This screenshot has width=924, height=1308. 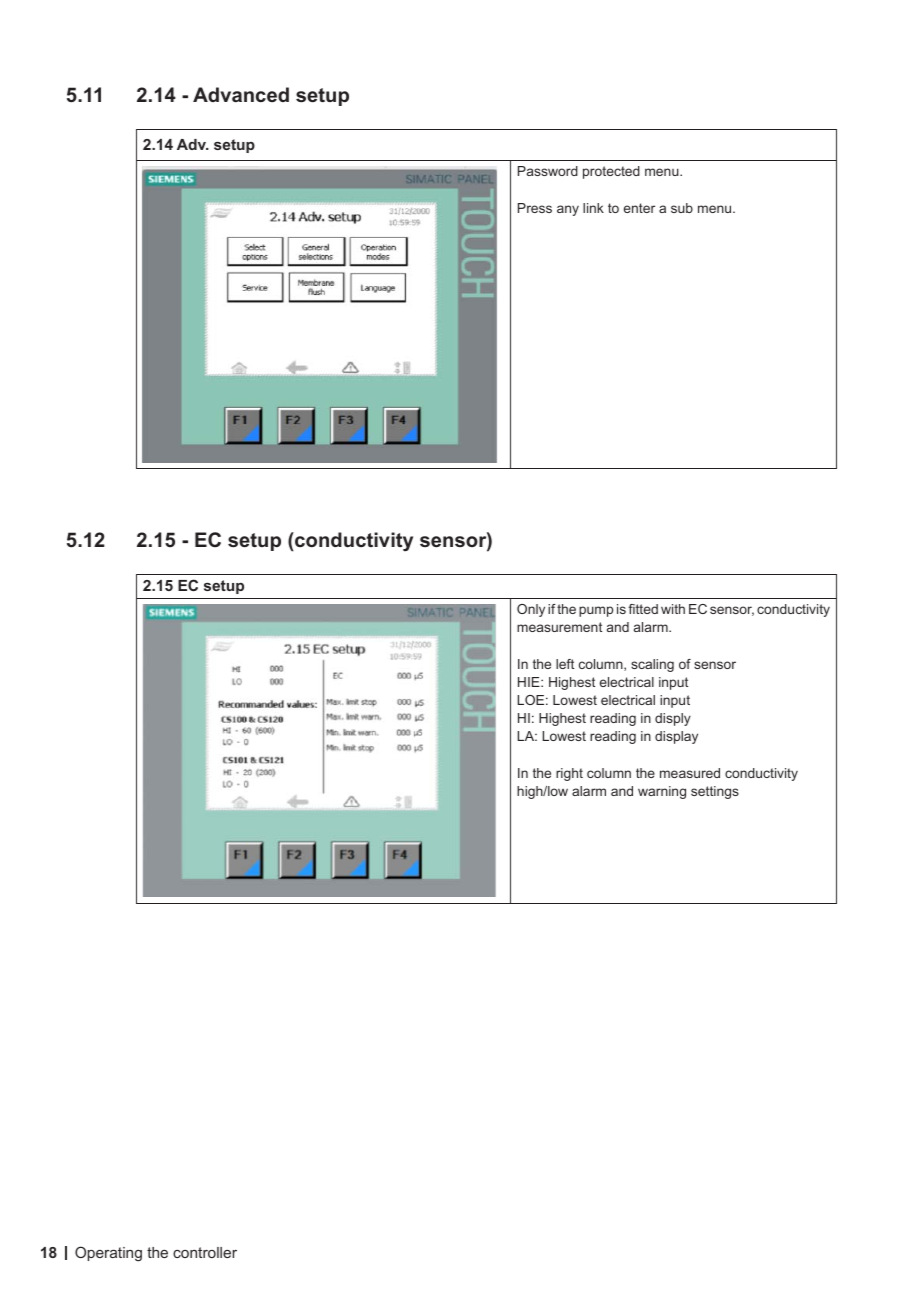 I want to click on Only, so click(x=531, y=610).
